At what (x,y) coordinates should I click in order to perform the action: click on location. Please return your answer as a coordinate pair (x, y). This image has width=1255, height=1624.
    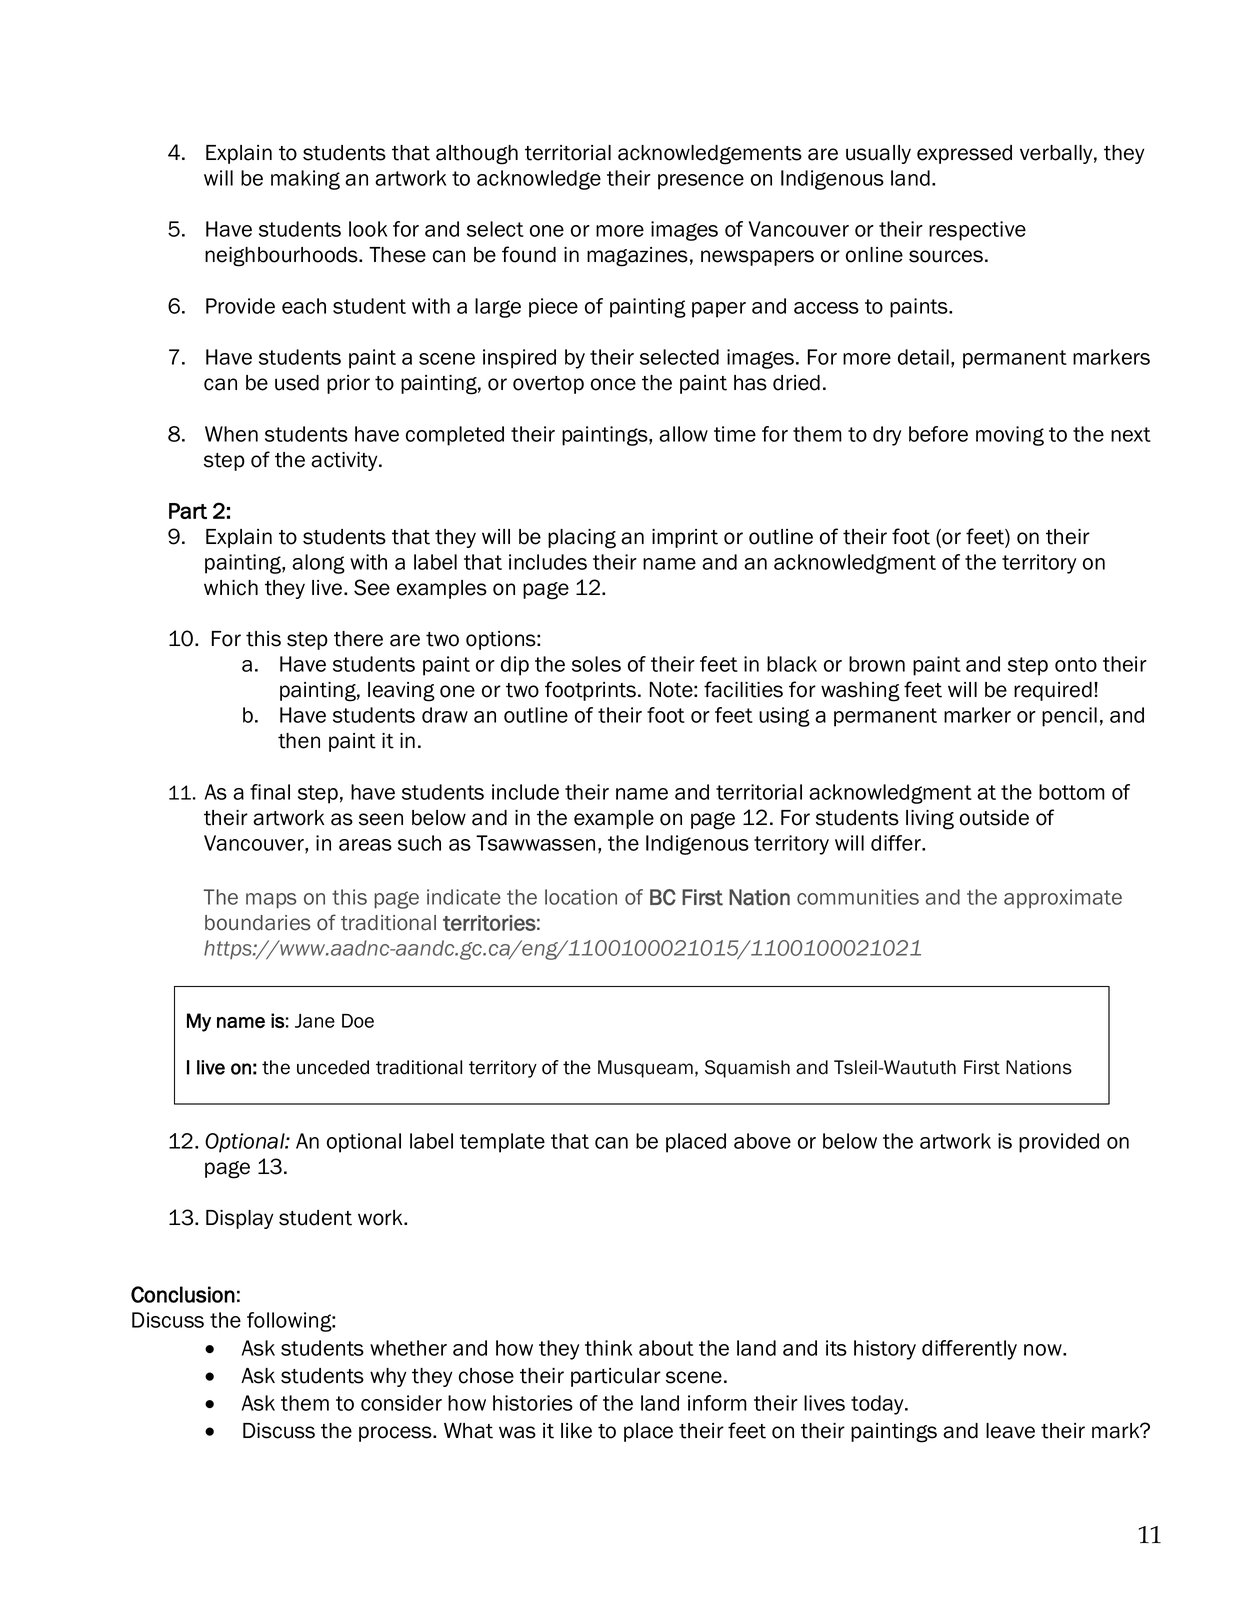
    Looking at the image, I should click on (581, 897).
